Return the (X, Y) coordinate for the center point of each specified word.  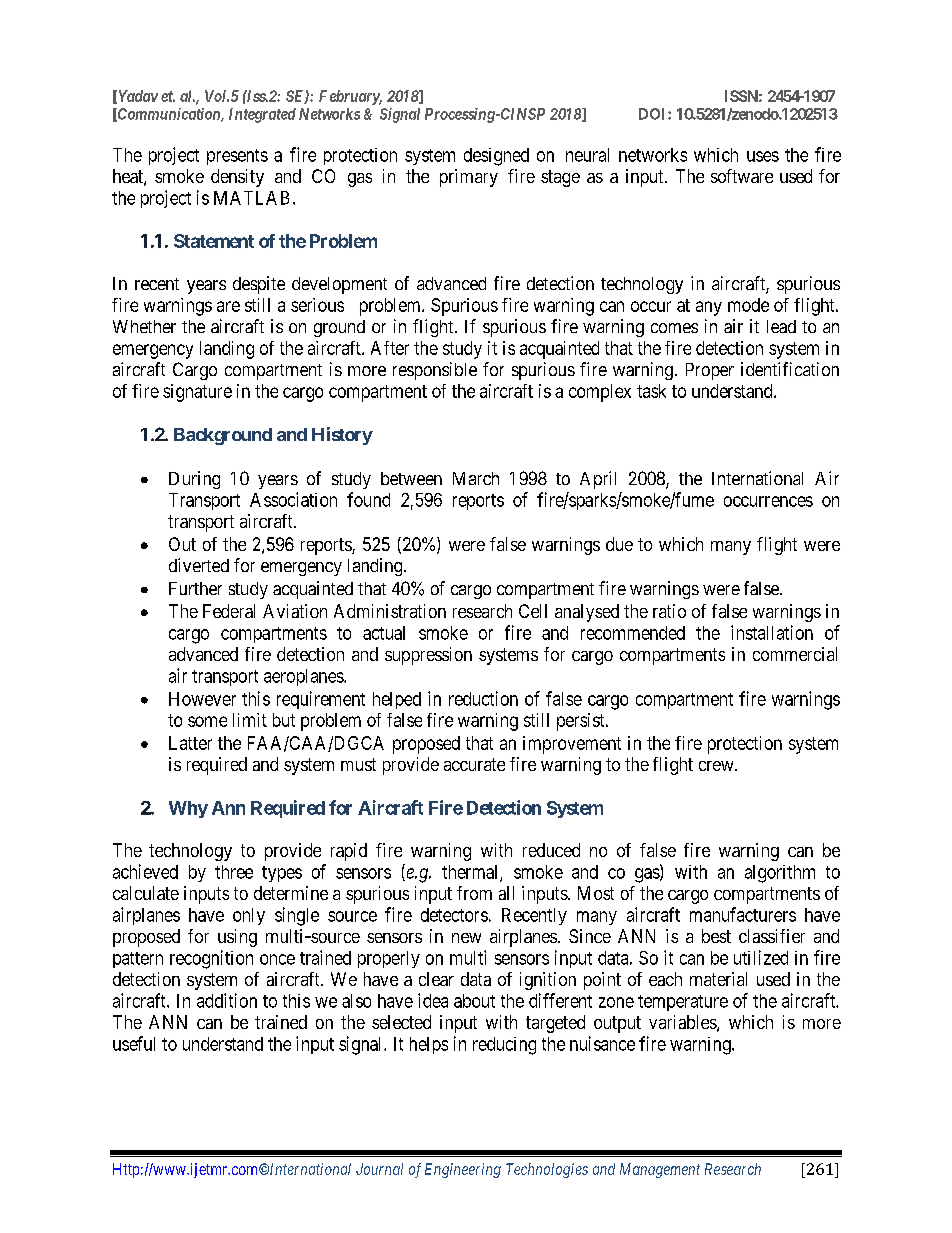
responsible (435, 371)
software (742, 176)
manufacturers (743, 914)
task (651, 391)
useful (134, 1043)
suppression (428, 656)
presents (237, 157)
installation (772, 632)
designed (496, 157)
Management (660, 1170)
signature (197, 393)
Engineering (463, 1170)
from (474, 893)
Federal (229, 611)
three (234, 872)
